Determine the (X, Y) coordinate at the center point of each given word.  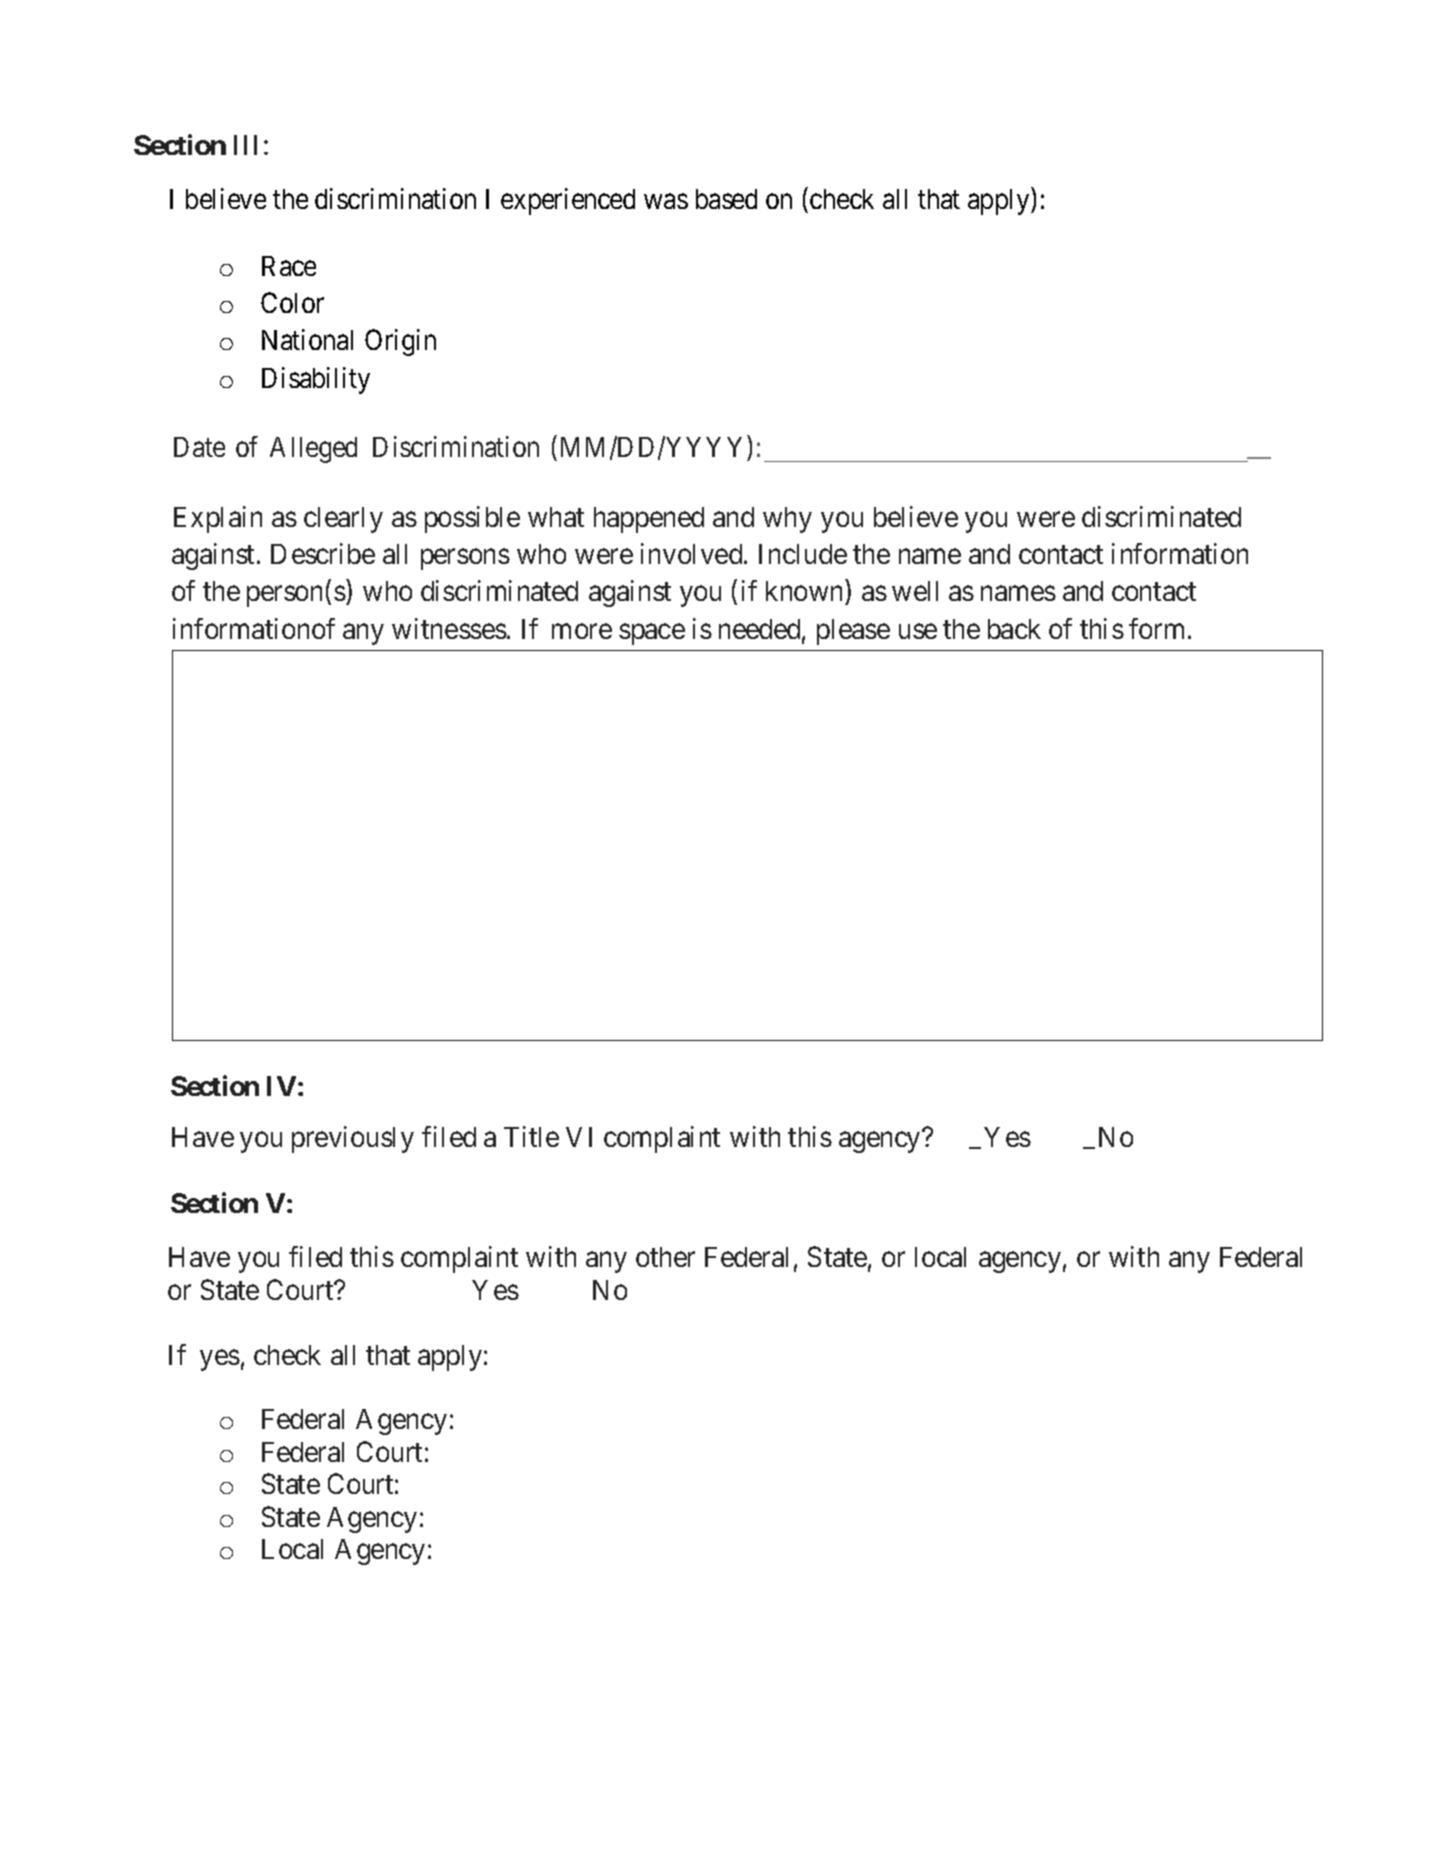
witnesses (449, 628)
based (726, 199)
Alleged (313, 450)
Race (289, 266)
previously (353, 1139)
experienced (568, 201)
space (652, 634)
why (787, 520)
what (556, 517)
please (853, 632)
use (918, 631)
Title (531, 1136)
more (582, 631)
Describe (323, 553)
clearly (343, 520)
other (665, 1257)
